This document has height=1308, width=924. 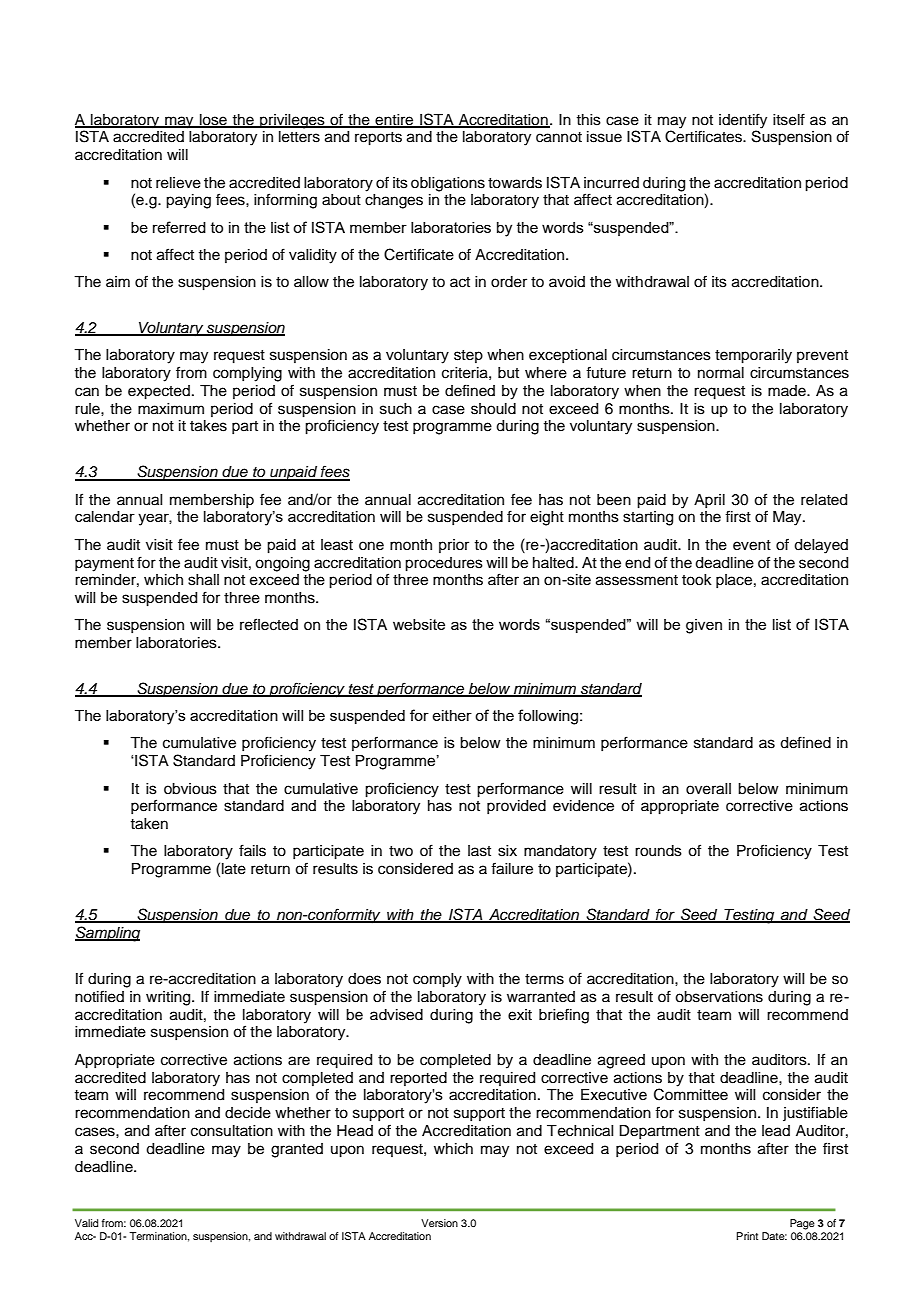 I want to click on reflected, so click(x=269, y=624).
